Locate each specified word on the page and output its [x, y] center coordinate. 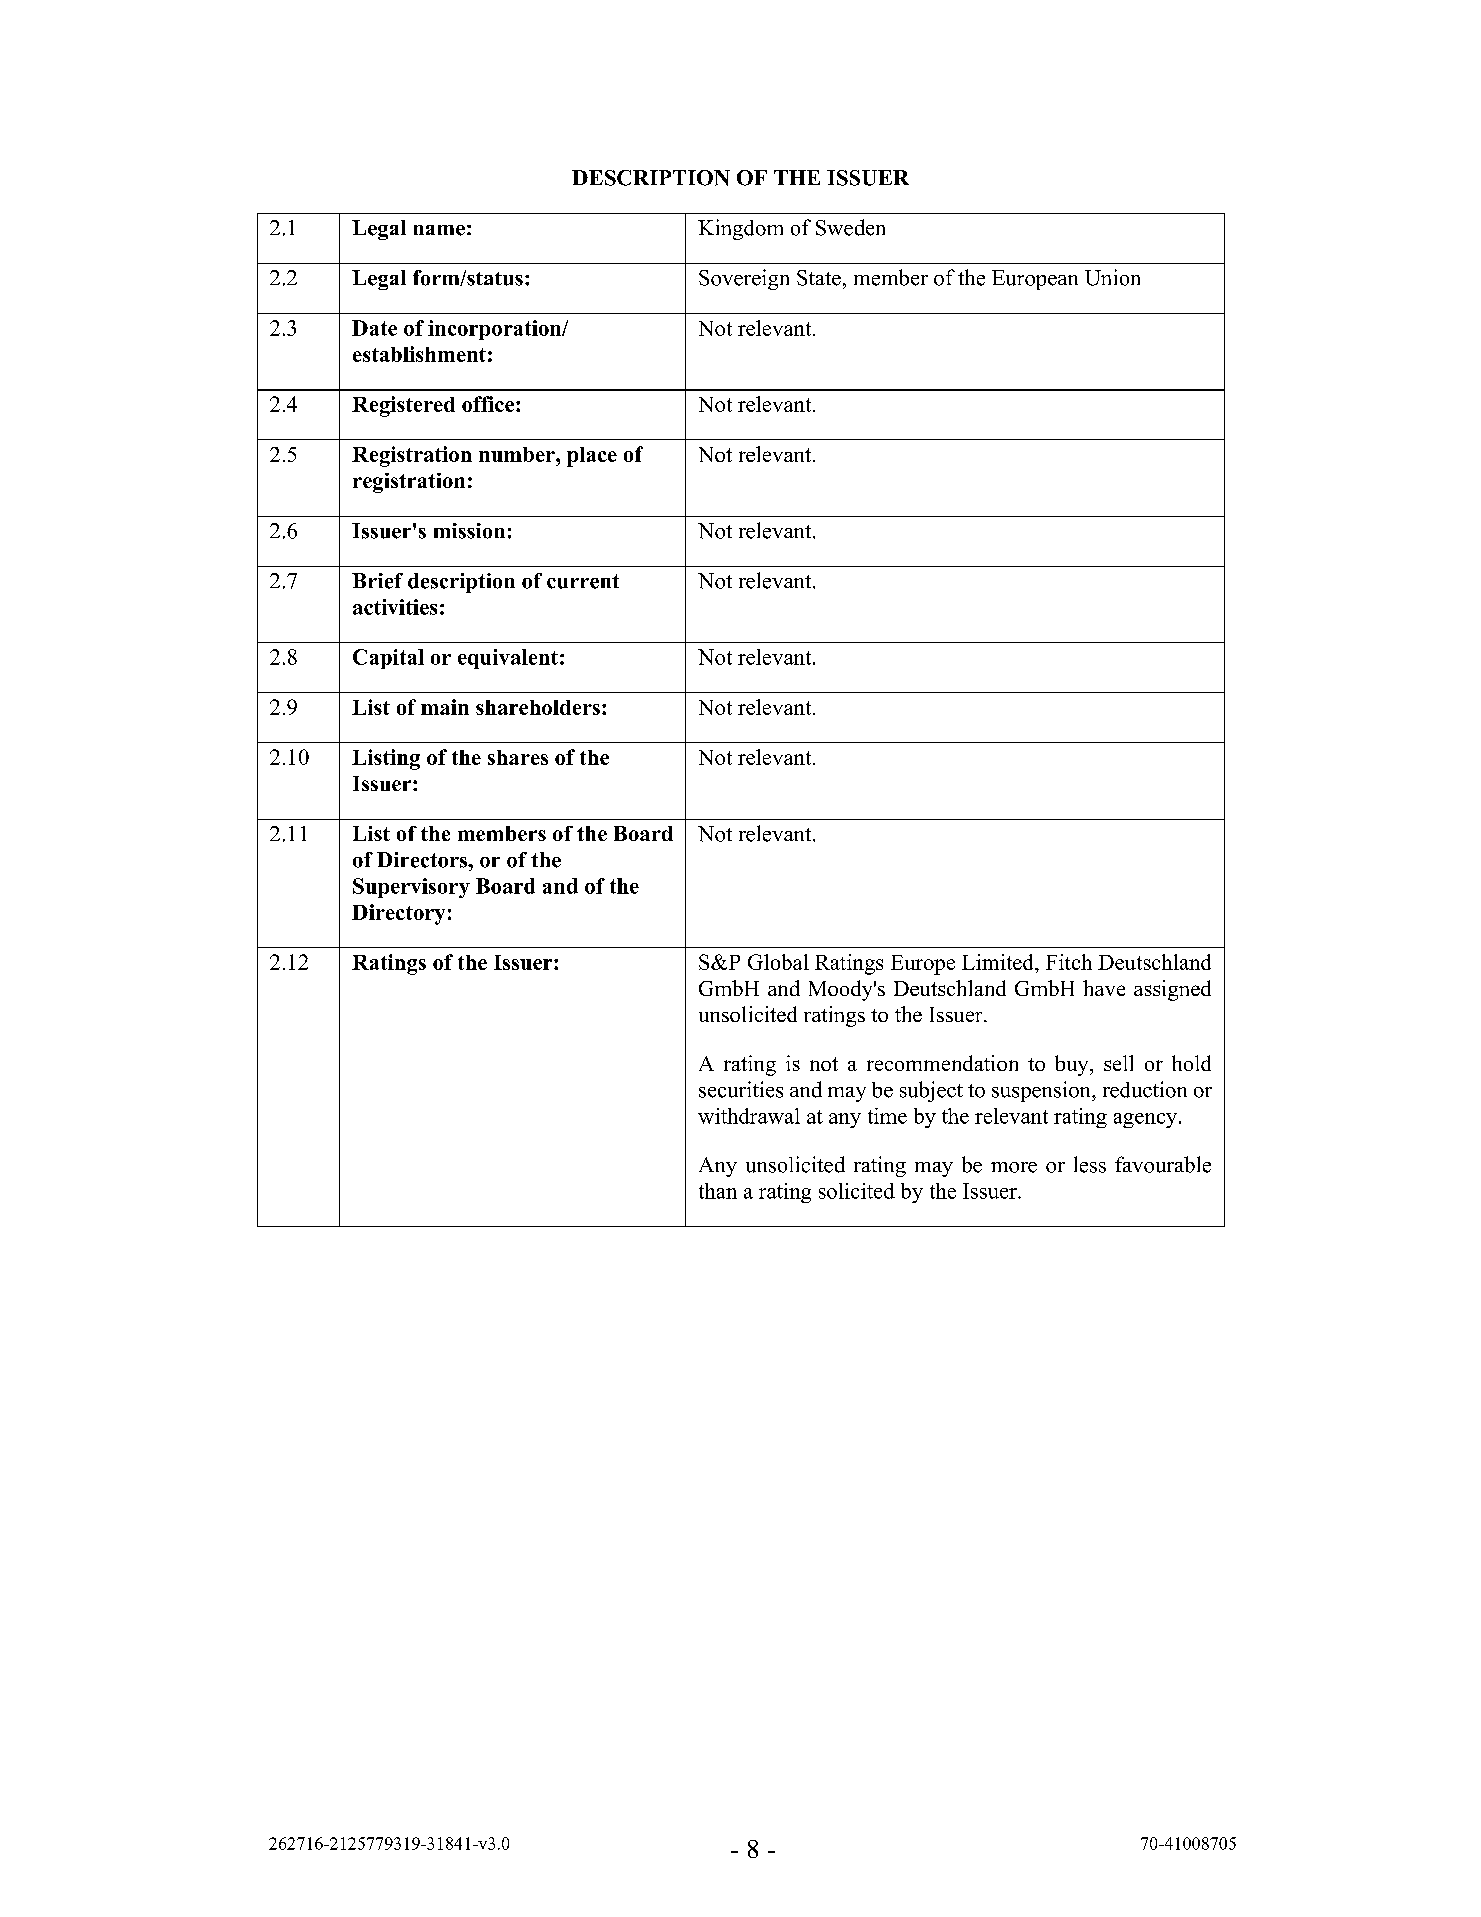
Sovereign [744, 279]
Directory [398, 914]
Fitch [1069, 962]
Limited [999, 962]
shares [518, 757]
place [592, 457]
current [583, 581]
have [1104, 988]
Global [778, 962]
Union [1112, 277]
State [819, 278]
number [518, 454]
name [439, 230]
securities [741, 1089]
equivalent [508, 659]
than [718, 1191]
